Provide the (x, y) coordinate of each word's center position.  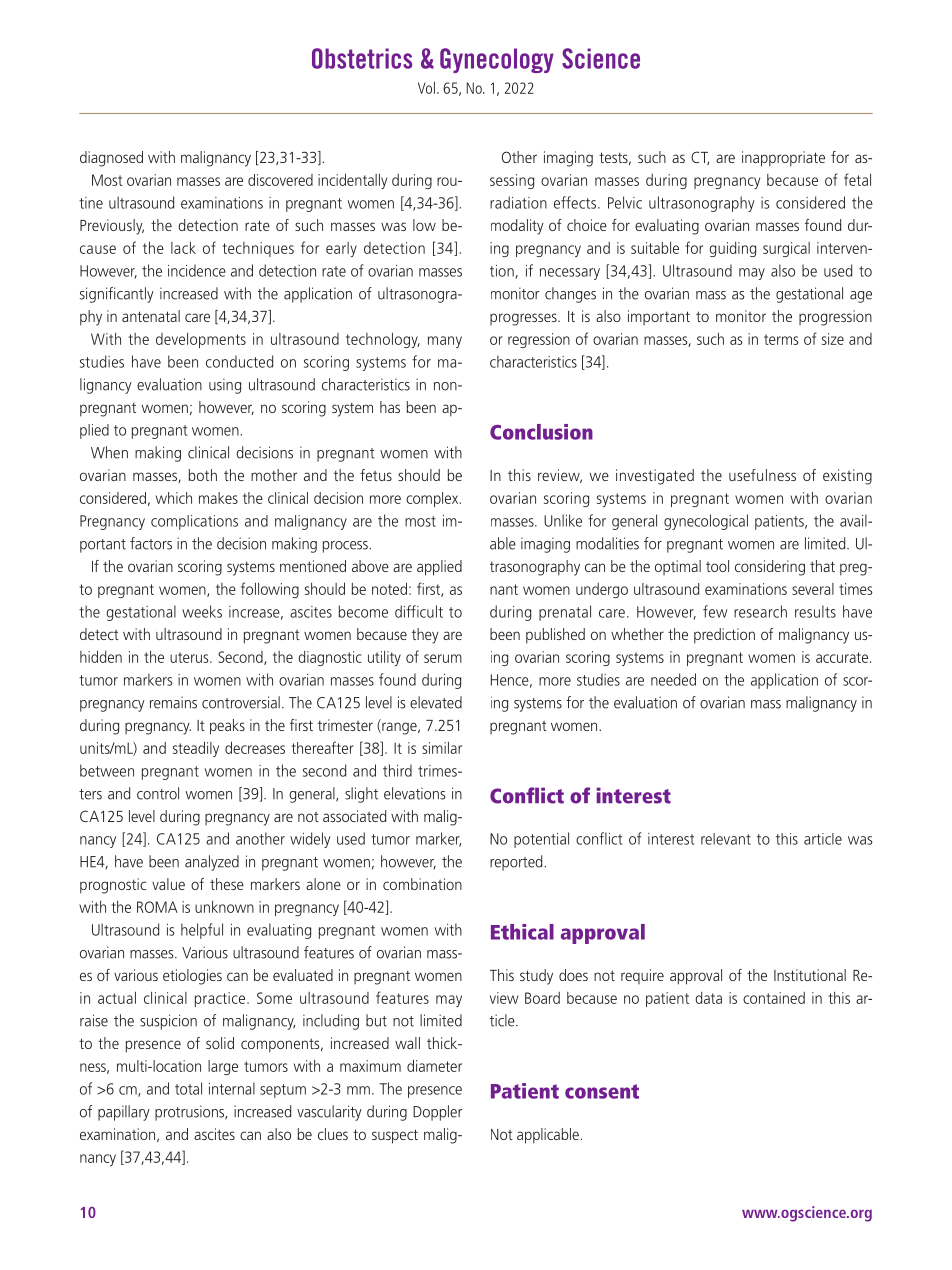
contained (774, 998)
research (760, 611)
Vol (426, 88)
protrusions (191, 1113)
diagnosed (111, 159)
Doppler (437, 1113)
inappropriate (783, 159)
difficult (419, 611)
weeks (202, 611)
